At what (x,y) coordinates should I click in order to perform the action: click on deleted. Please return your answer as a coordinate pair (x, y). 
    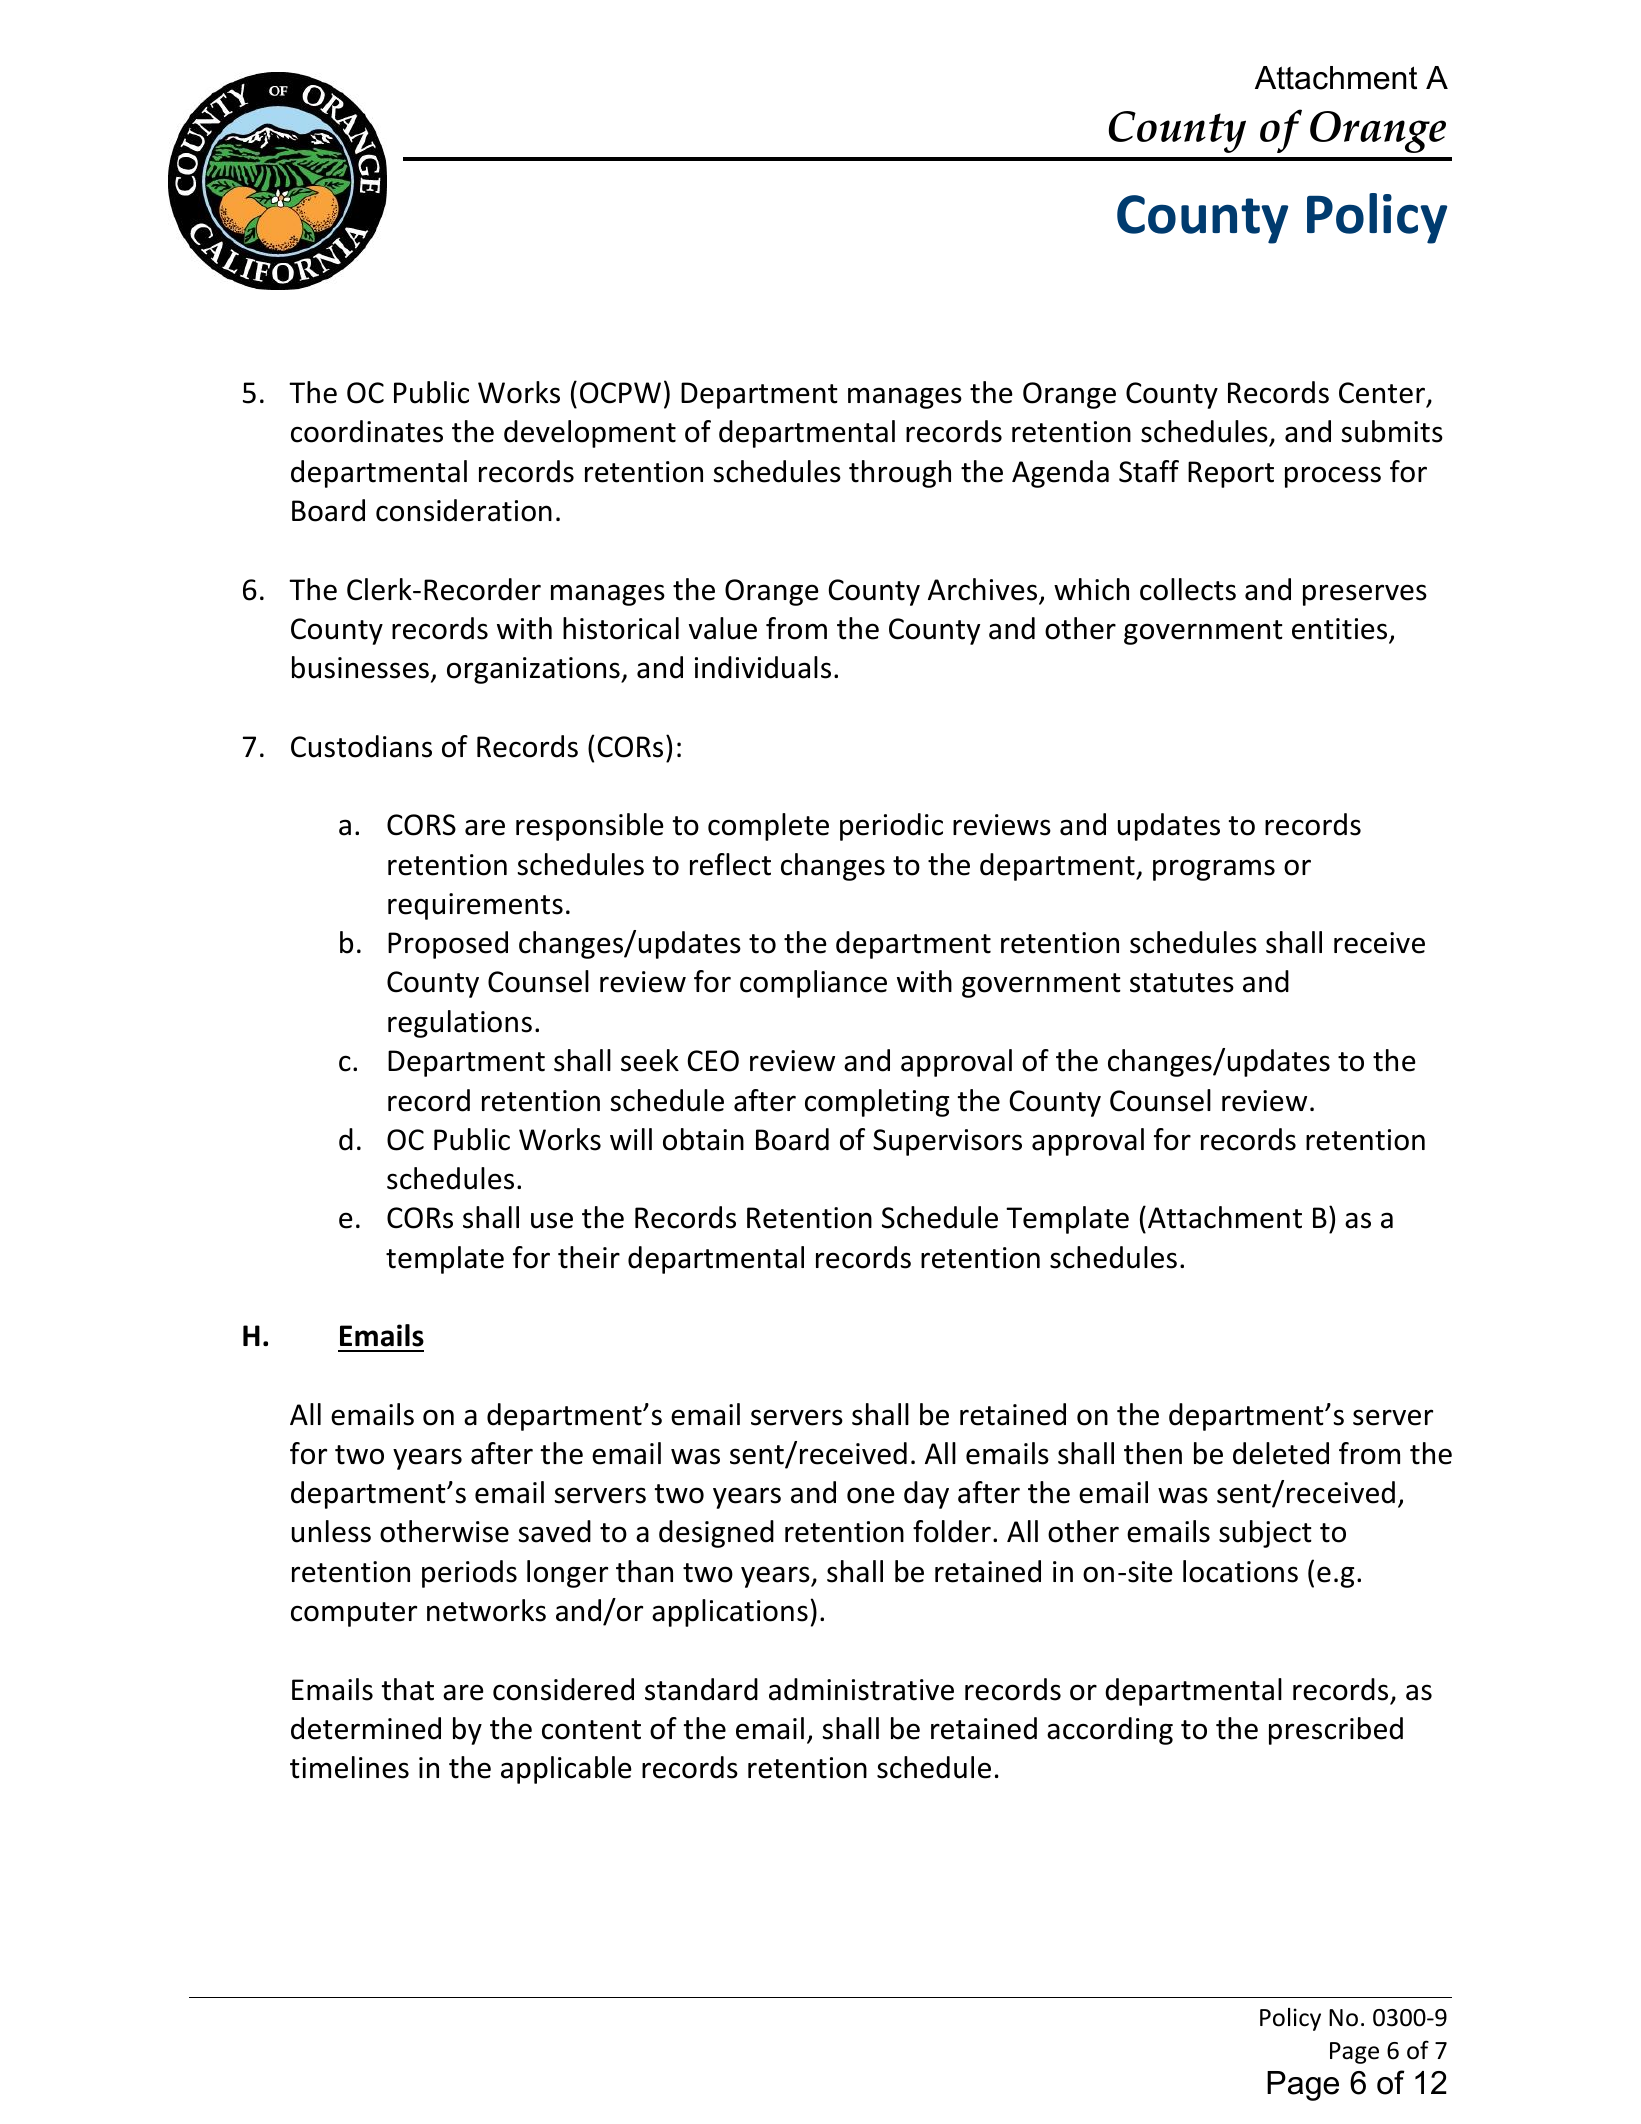
    Looking at the image, I should click on (1281, 1453).
